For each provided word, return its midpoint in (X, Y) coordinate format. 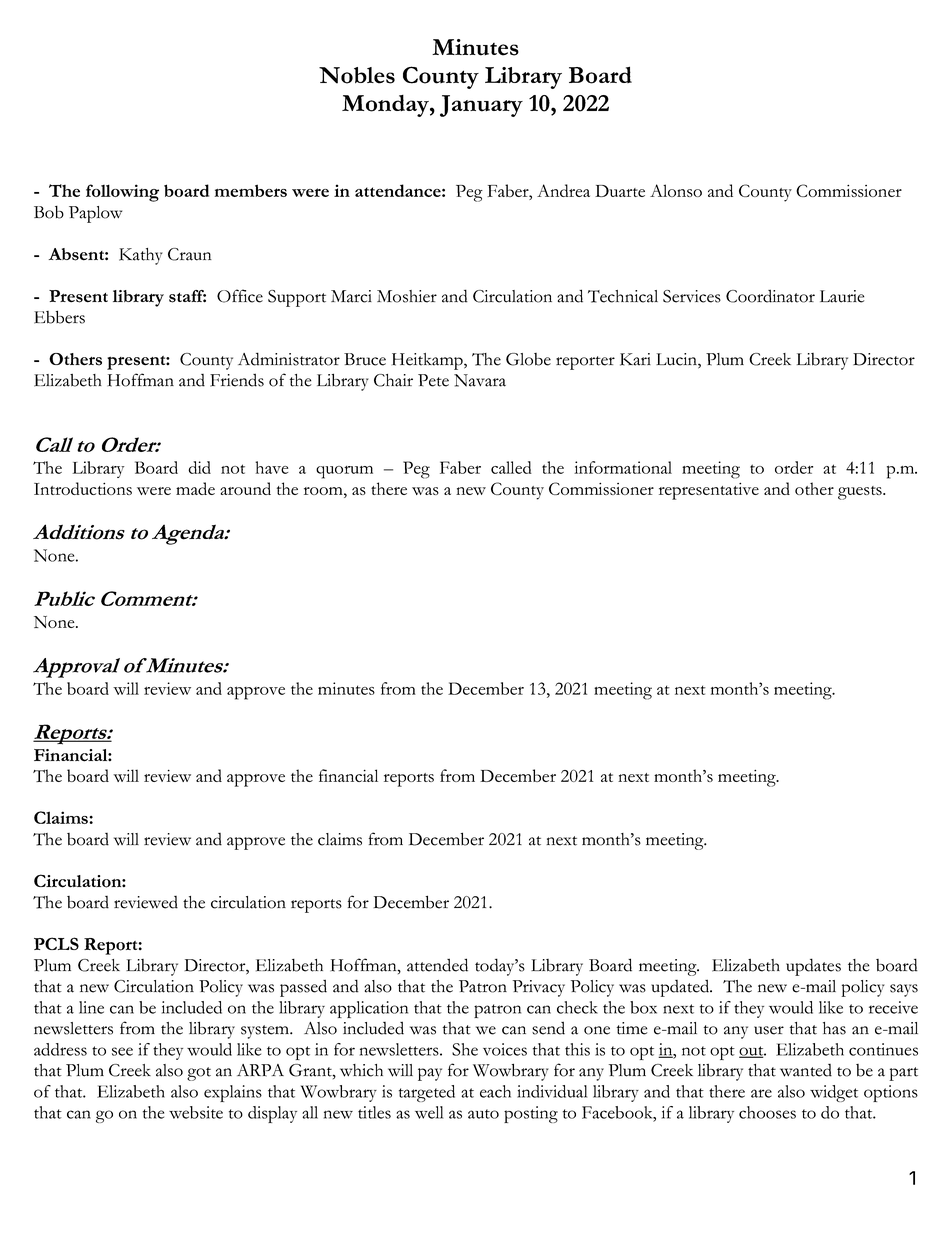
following (122, 193)
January (481, 106)
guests (861, 493)
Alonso (676, 190)
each (495, 1091)
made (195, 488)
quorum (344, 472)
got (199, 1074)
